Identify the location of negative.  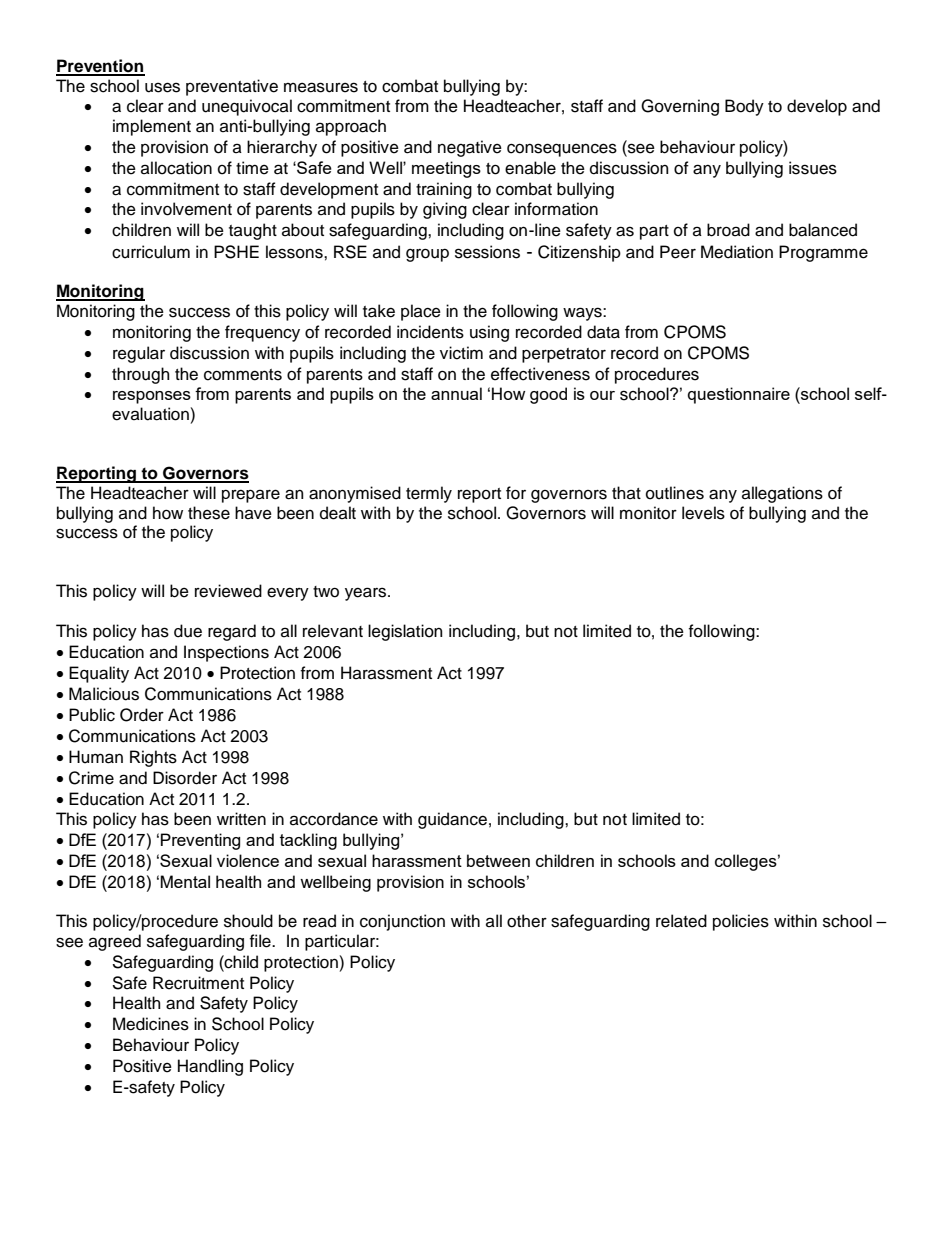
(470, 148).
